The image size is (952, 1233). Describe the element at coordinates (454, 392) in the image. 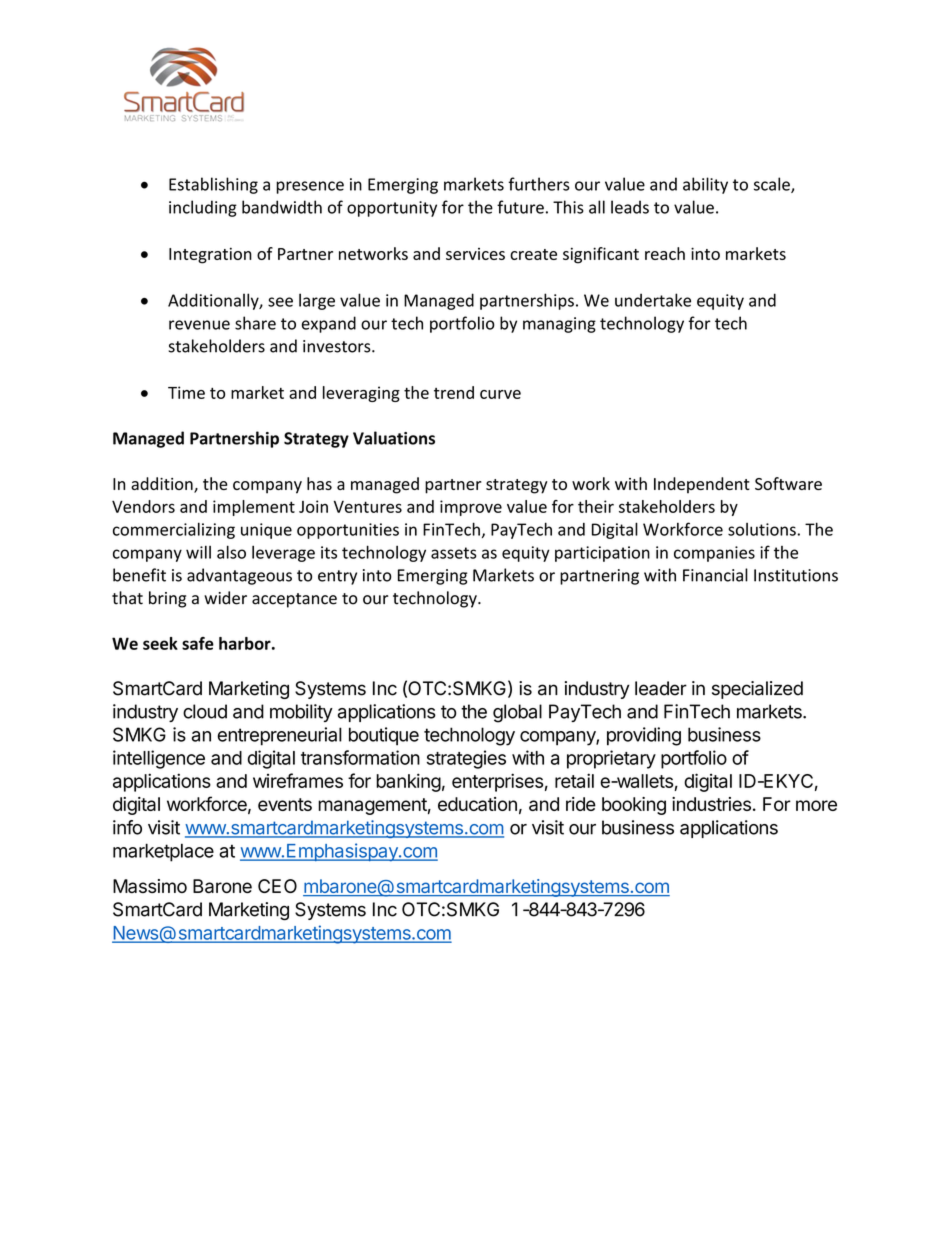

I see `trend` at that location.
